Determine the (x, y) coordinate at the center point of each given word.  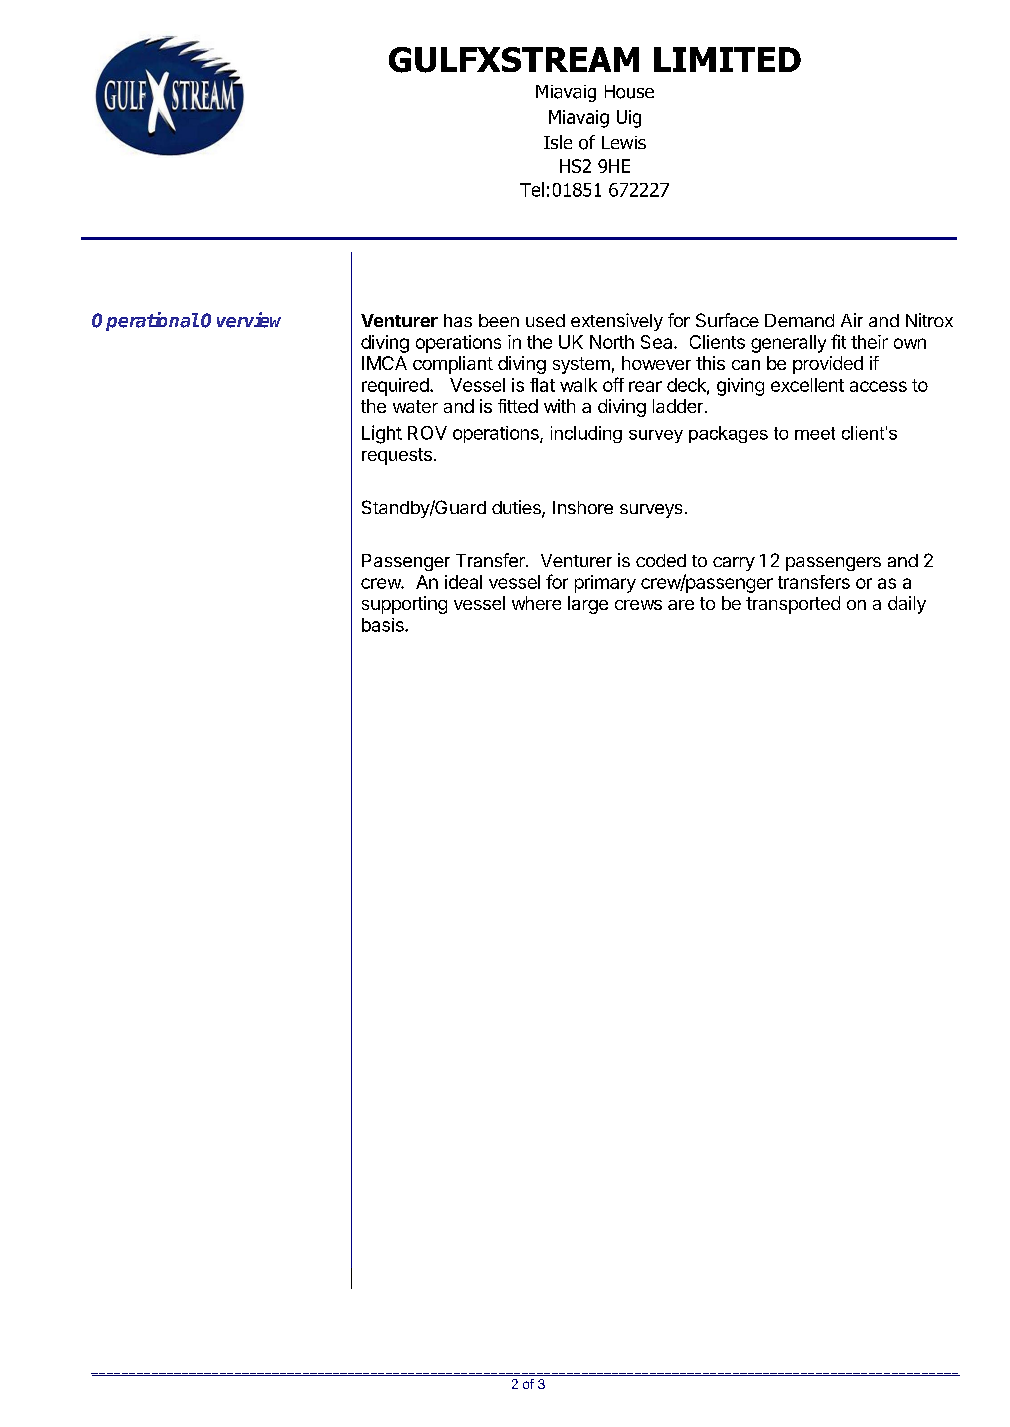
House (629, 92)
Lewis (624, 142)
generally (788, 344)
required (396, 387)
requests (397, 456)
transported (793, 605)
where (536, 603)
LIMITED (727, 59)
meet (815, 433)
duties (517, 508)
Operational (145, 321)
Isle (558, 142)
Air (852, 320)
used (545, 320)
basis (384, 625)
